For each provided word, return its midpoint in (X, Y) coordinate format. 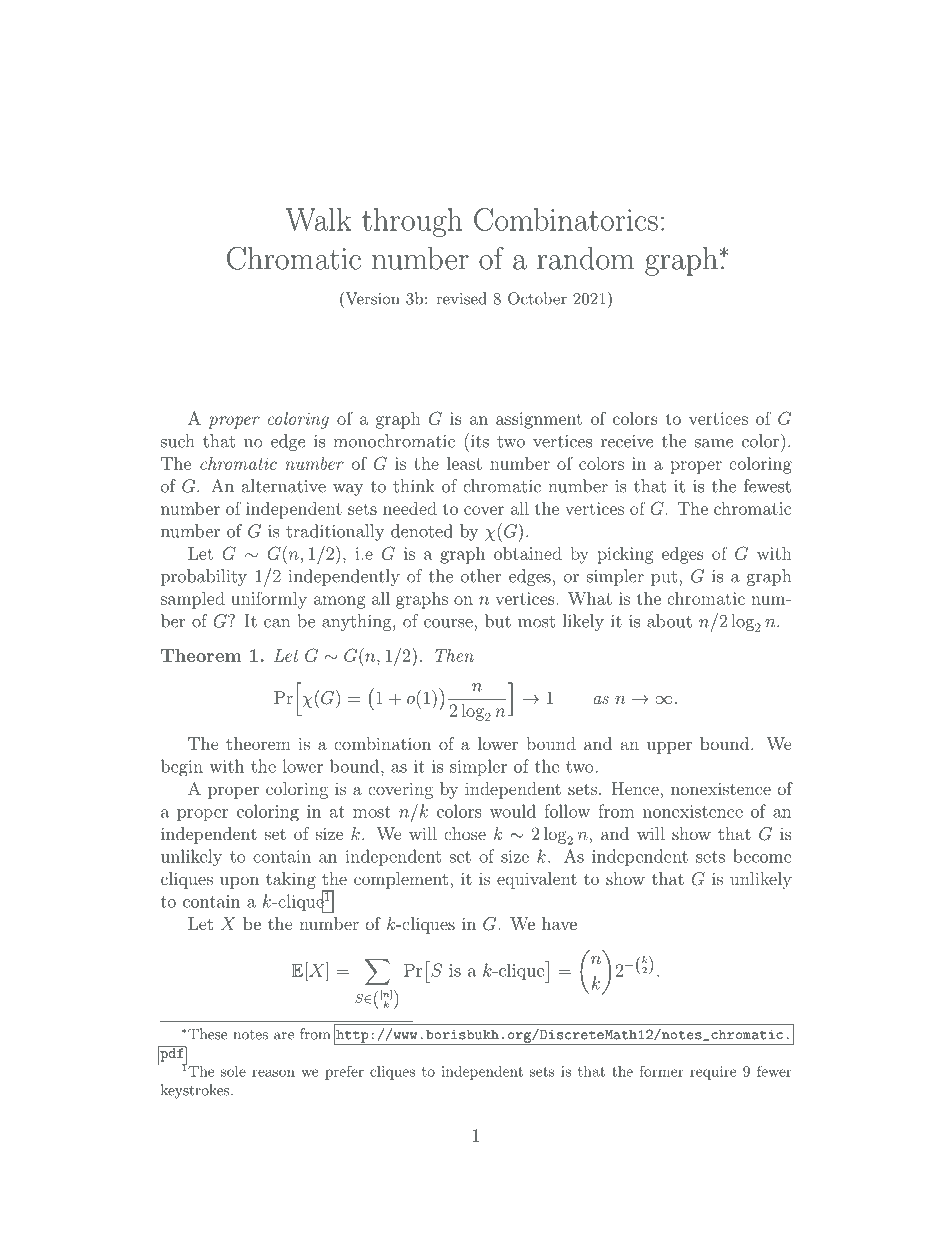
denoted (422, 531)
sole (233, 1071)
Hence (636, 788)
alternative (284, 486)
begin (182, 768)
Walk (318, 219)
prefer (344, 1073)
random (585, 258)
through (412, 222)
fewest (767, 486)
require (713, 1073)
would (513, 811)
